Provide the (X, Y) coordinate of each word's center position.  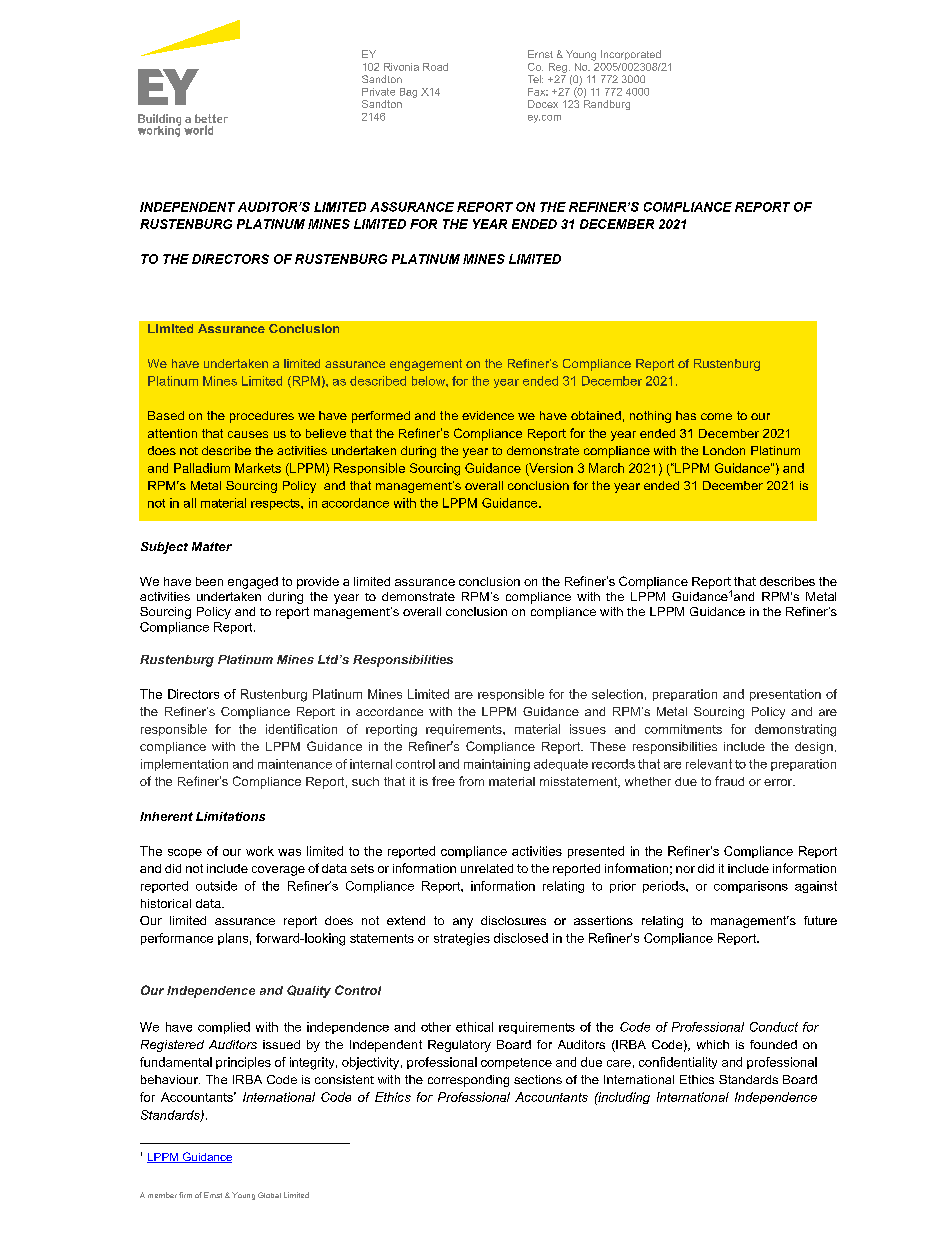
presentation (785, 695)
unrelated (487, 868)
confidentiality (678, 1063)
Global (269, 1195)
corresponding (468, 1081)
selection (617, 694)
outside (216, 886)
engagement (426, 365)
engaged (253, 583)
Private (378, 92)
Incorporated (631, 55)
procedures (262, 417)
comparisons (751, 887)
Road (435, 67)
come (716, 416)
